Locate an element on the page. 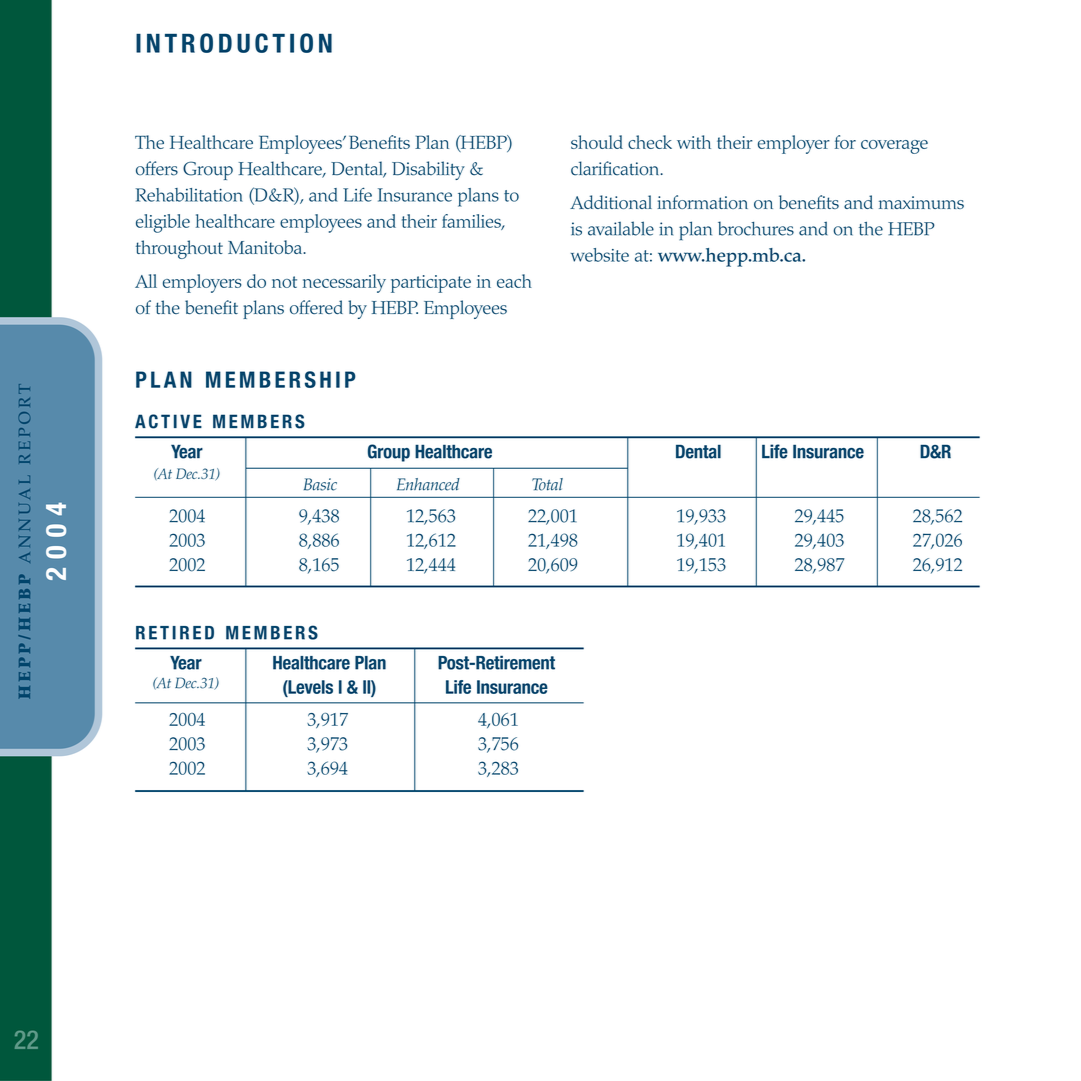 This page has height=1081, width=1081. Basic is located at coordinates (320, 484).
